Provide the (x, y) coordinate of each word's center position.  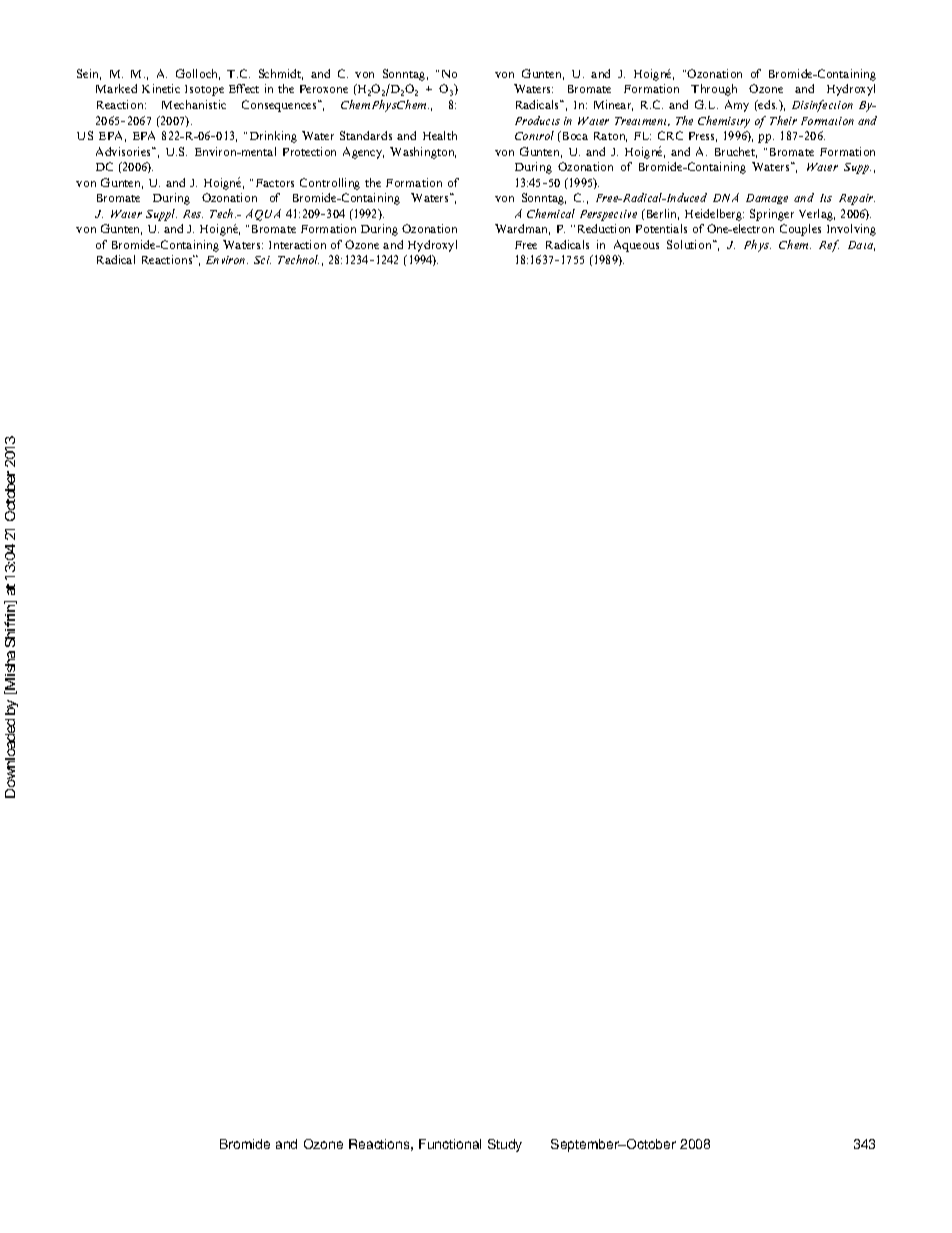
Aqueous (636, 246)
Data (861, 246)
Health (440, 135)
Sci (262, 260)
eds (767, 104)
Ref (829, 246)
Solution (690, 244)
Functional (450, 1144)
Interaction (297, 244)
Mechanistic (194, 104)
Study (505, 1145)
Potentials (661, 228)
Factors (275, 183)
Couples (800, 230)
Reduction (604, 228)
